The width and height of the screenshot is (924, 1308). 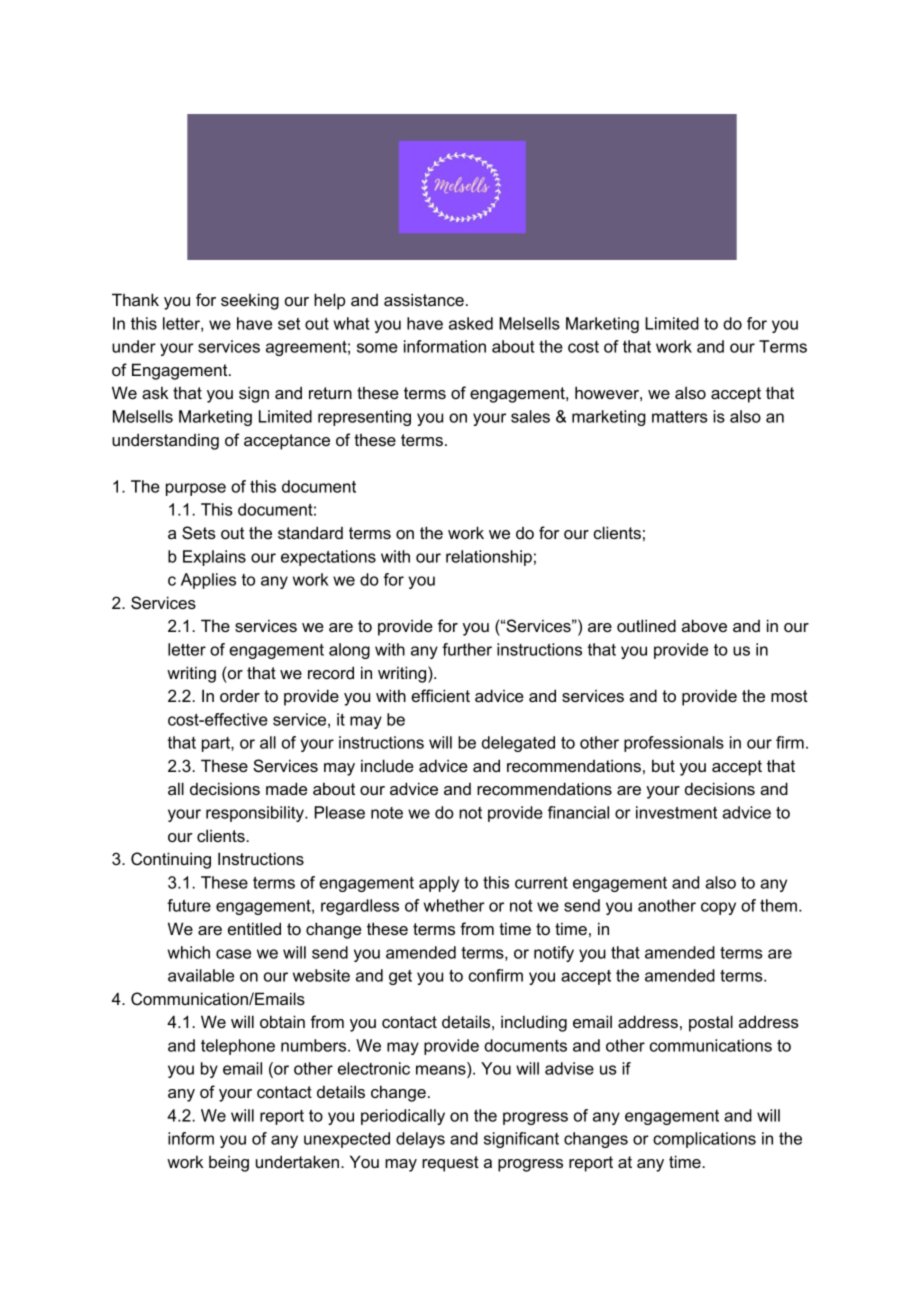 I want to click on delegated, so click(x=518, y=744).
